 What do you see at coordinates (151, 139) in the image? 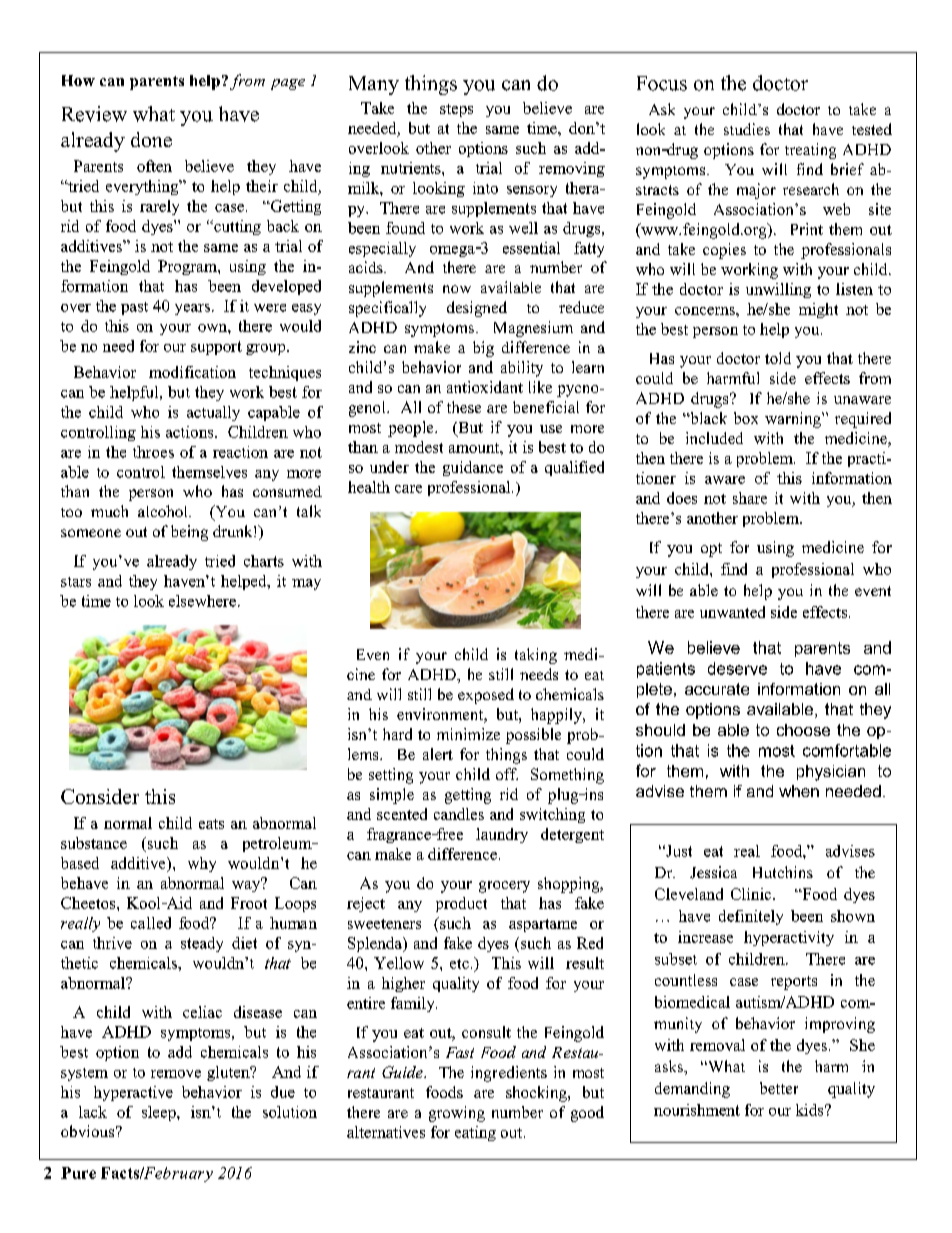
I see `done` at bounding box center [151, 139].
